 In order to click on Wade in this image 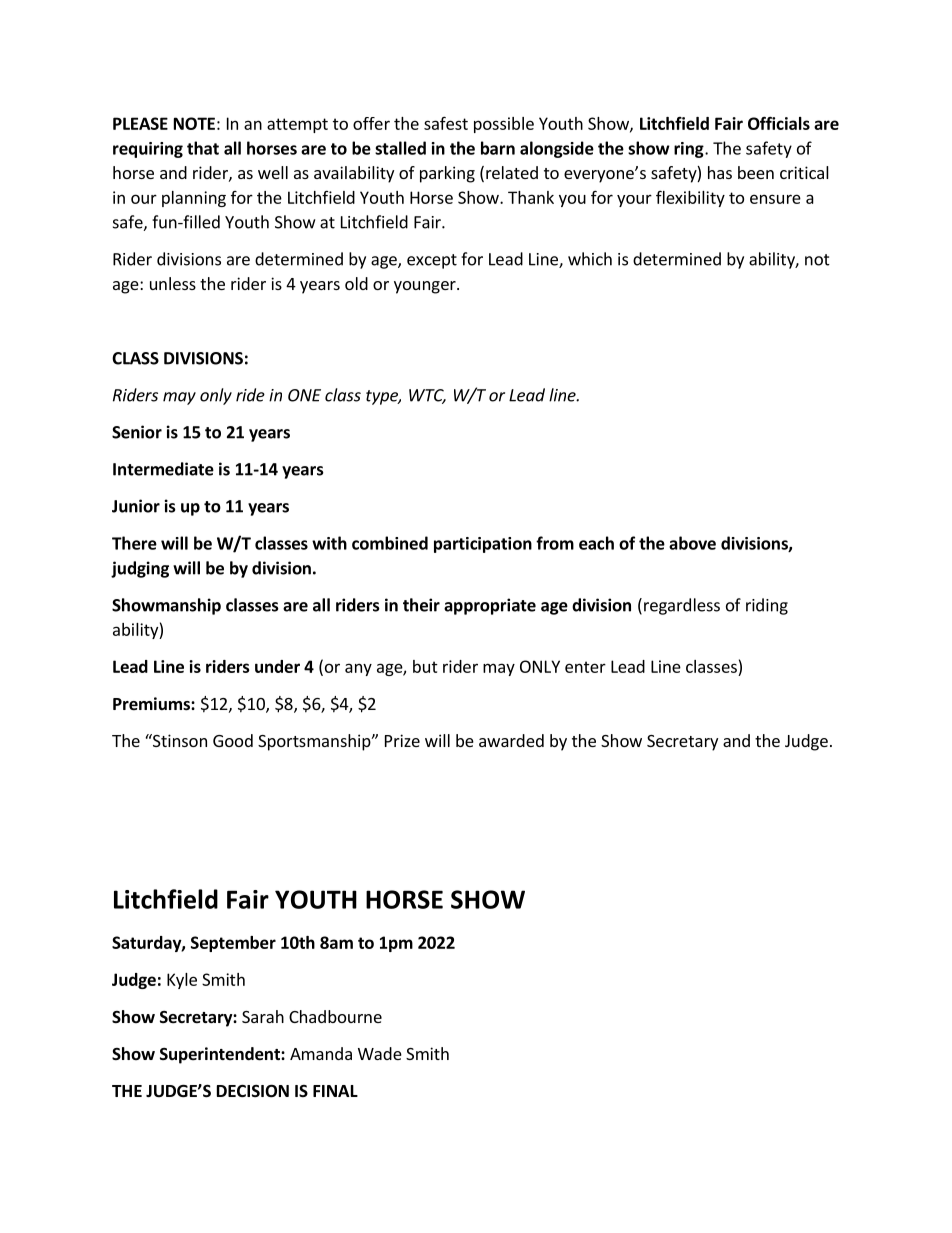, I will do `click(380, 1053)`.
